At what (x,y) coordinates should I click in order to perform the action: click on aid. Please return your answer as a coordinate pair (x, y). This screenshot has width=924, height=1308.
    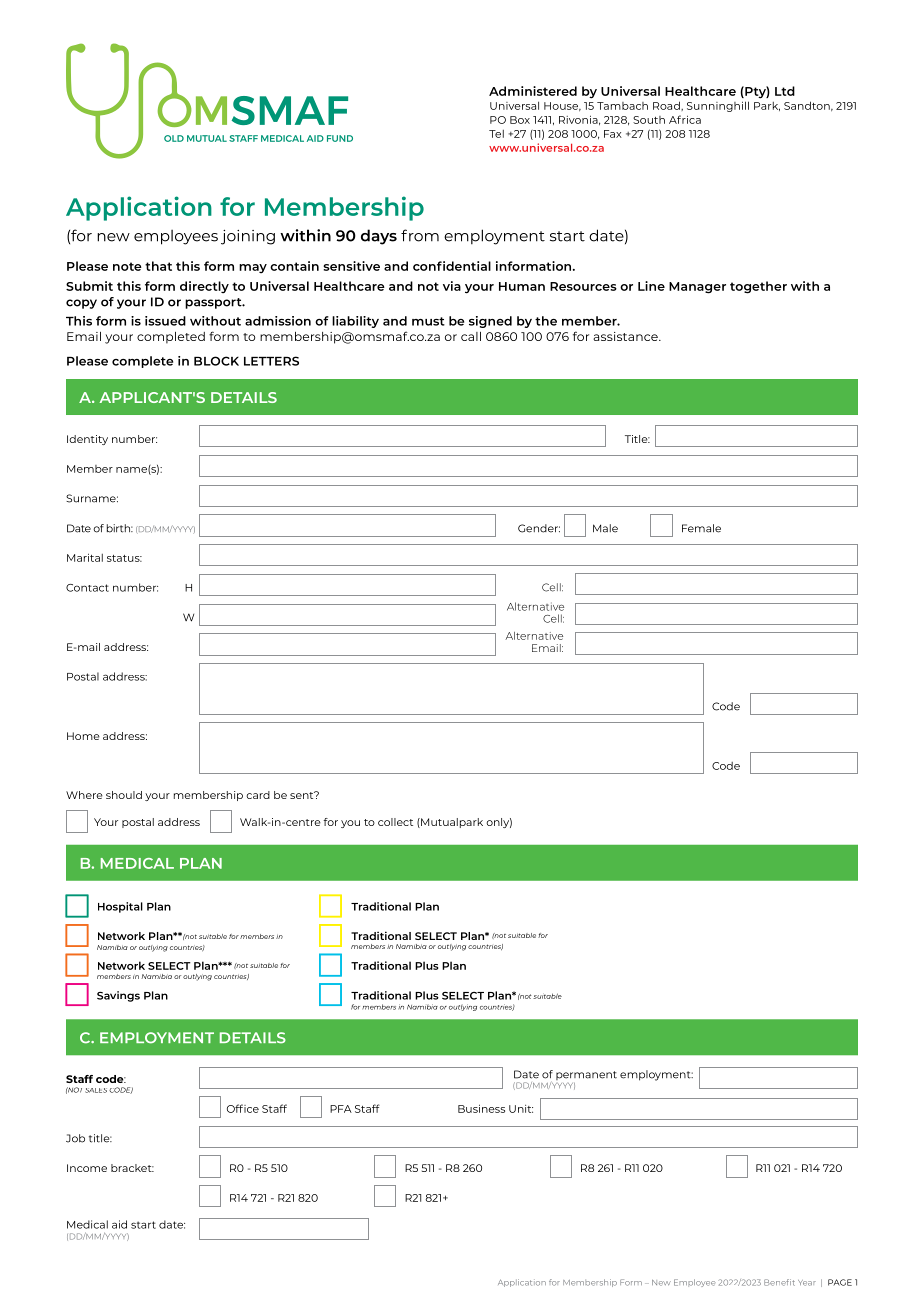
    Looking at the image, I should click on (119, 1224).
